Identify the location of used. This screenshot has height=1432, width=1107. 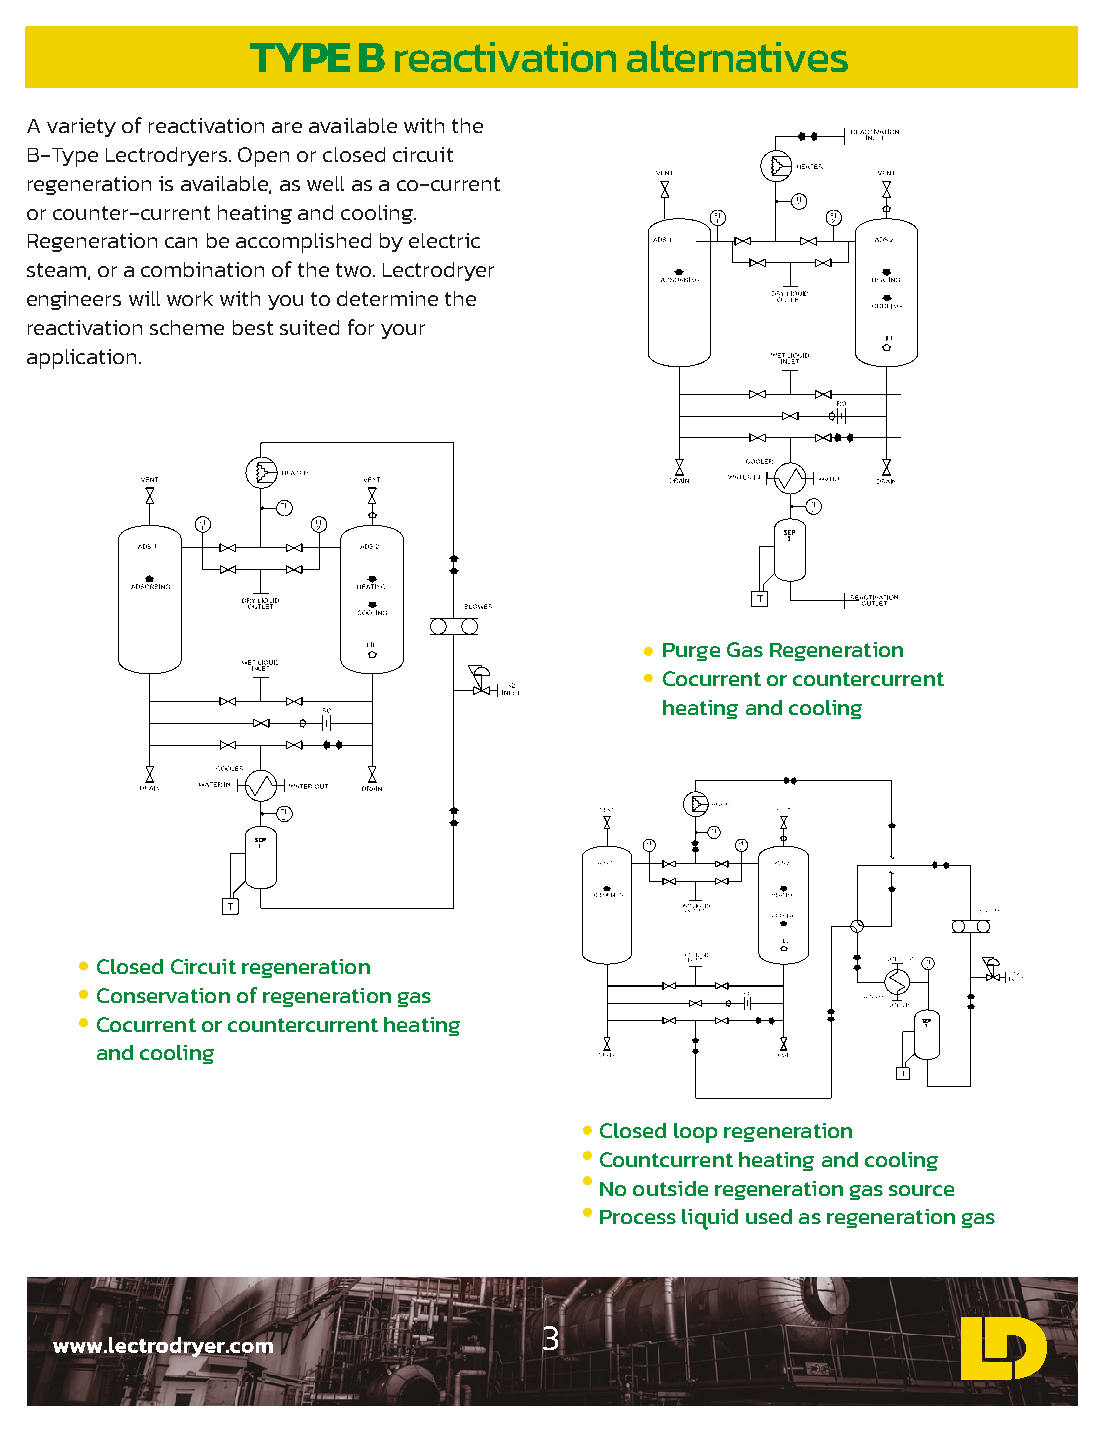
(769, 1216).
